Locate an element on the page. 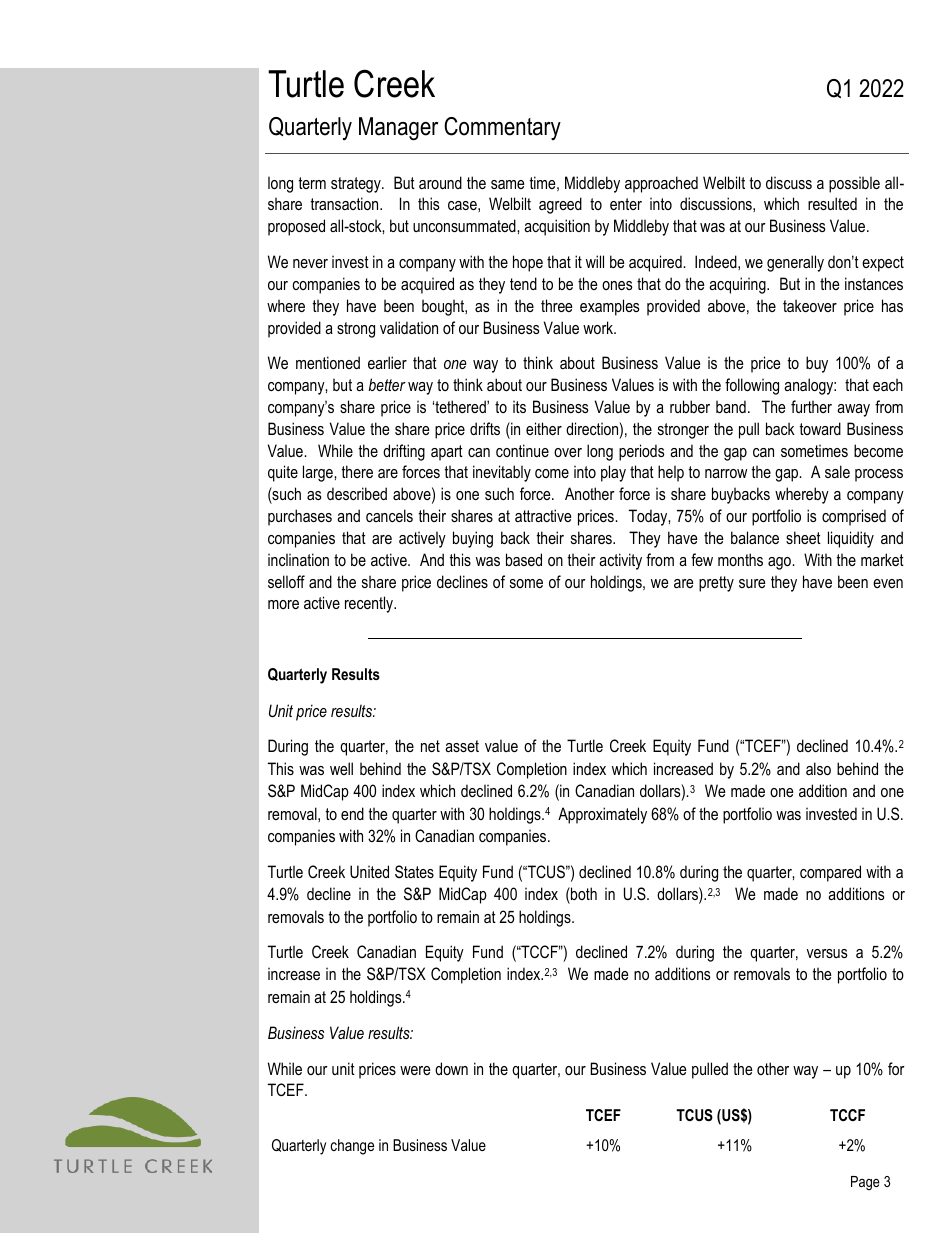 The width and height of the page is (952, 1233). activity is located at coordinates (620, 561).
